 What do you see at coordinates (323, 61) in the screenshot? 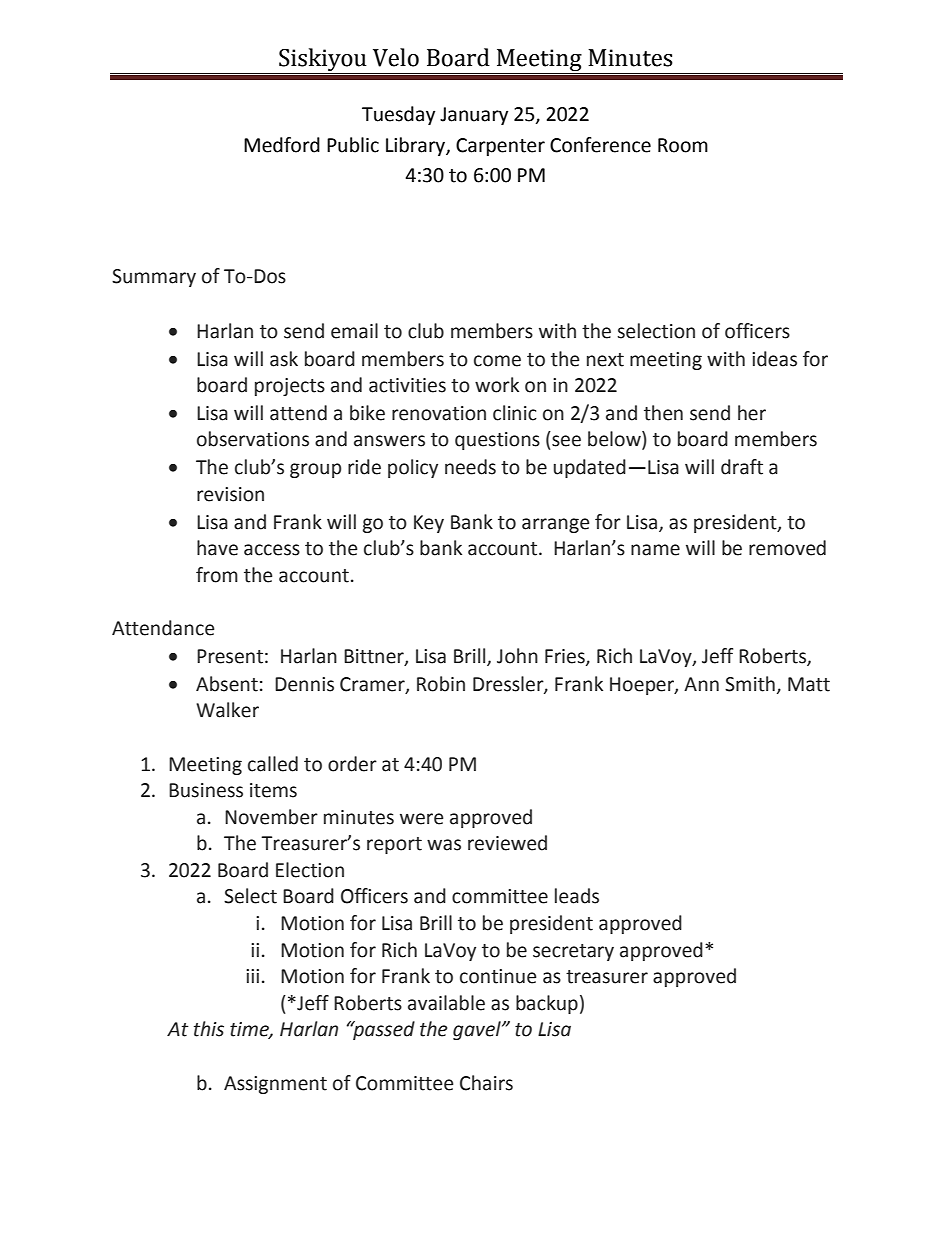
I see `Siskiyou` at bounding box center [323, 61].
